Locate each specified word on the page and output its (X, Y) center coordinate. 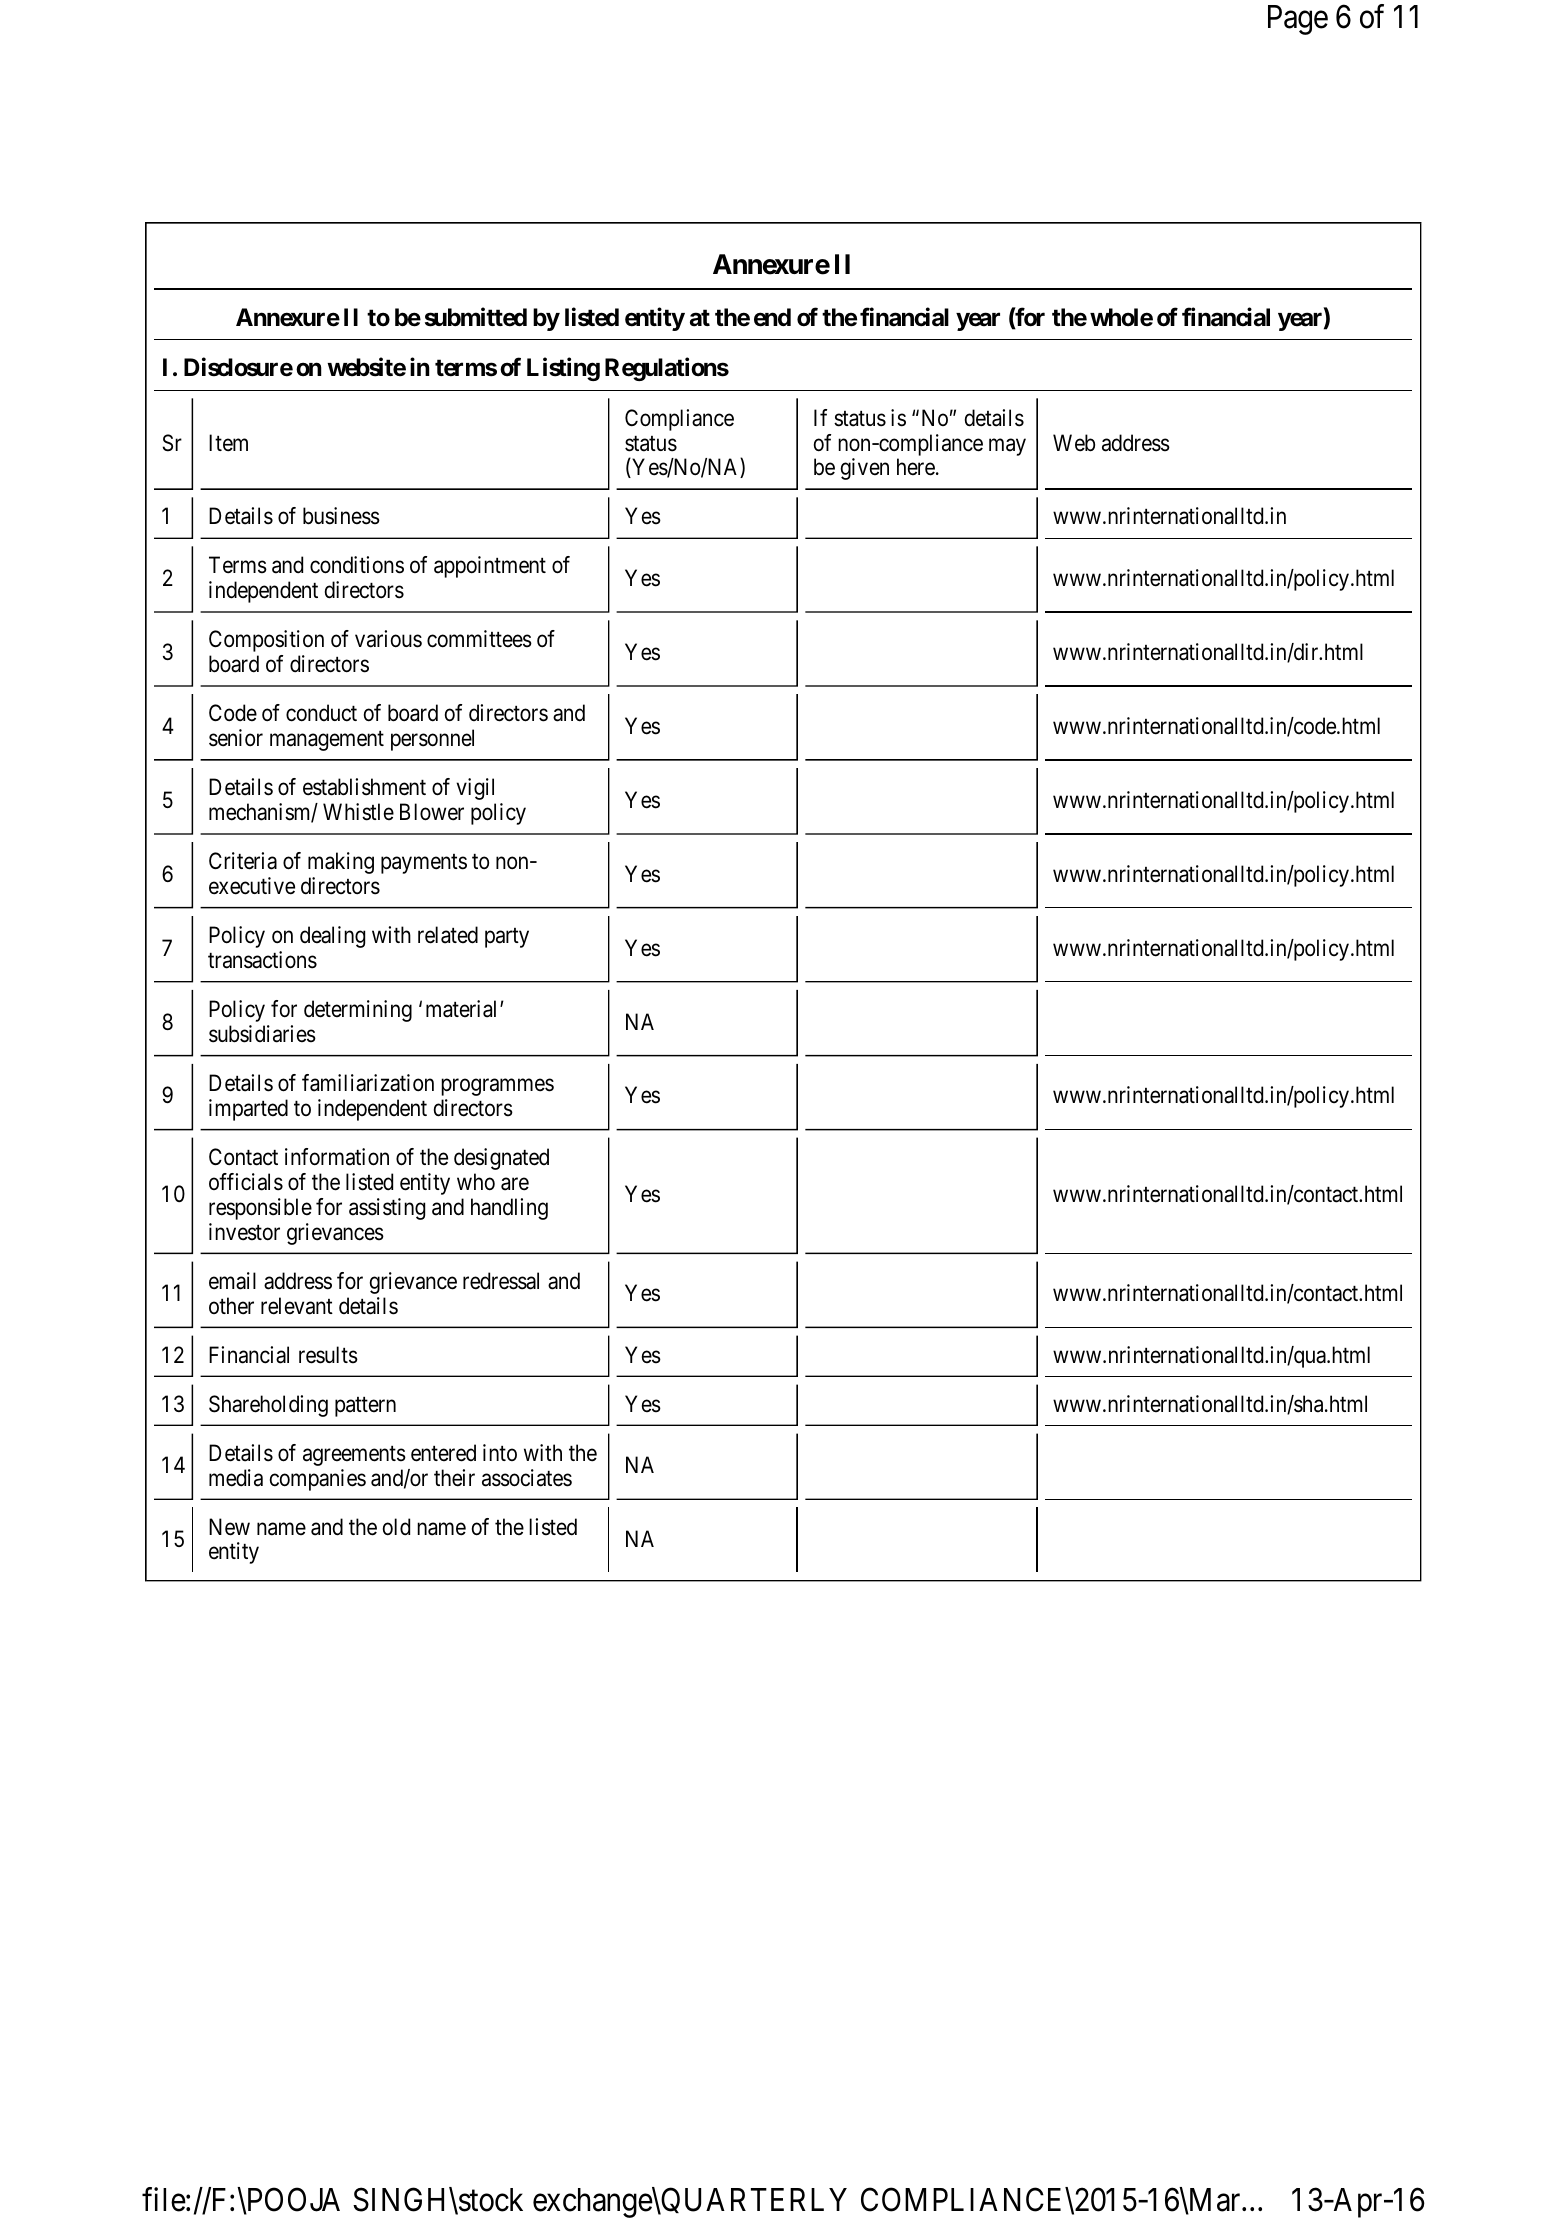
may (1007, 447)
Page (1298, 20)
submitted (476, 317)
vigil (475, 789)
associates (527, 1478)
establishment (364, 787)
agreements (354, 1456)
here (916, 467)
